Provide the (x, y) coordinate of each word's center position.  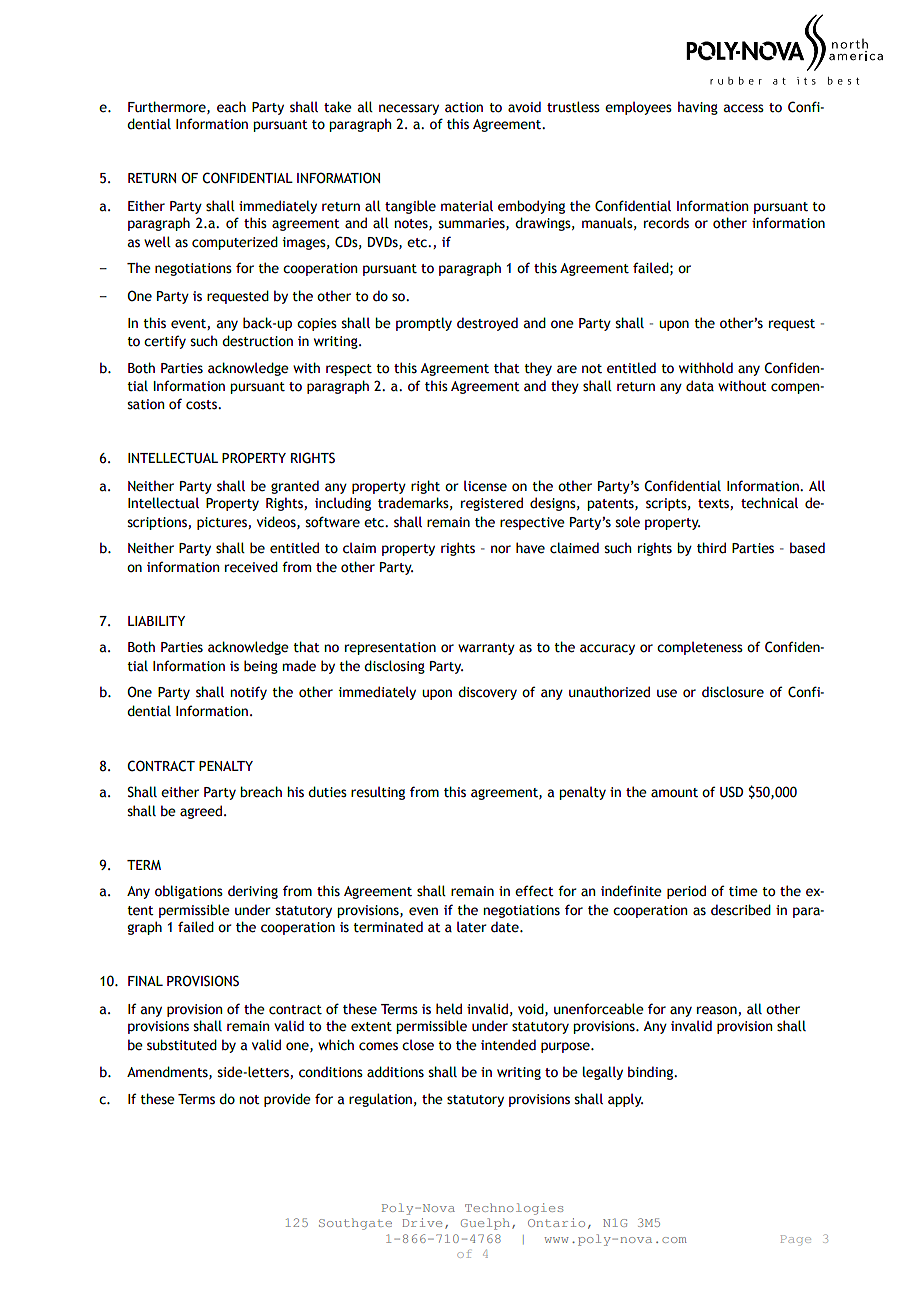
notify (248, 693)
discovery (487, 693)
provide (287, 1100)
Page (796, 1240)
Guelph (485, 1224)
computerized (235, 243)
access (744, 108)
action (464, 107)
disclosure (733, 692)
